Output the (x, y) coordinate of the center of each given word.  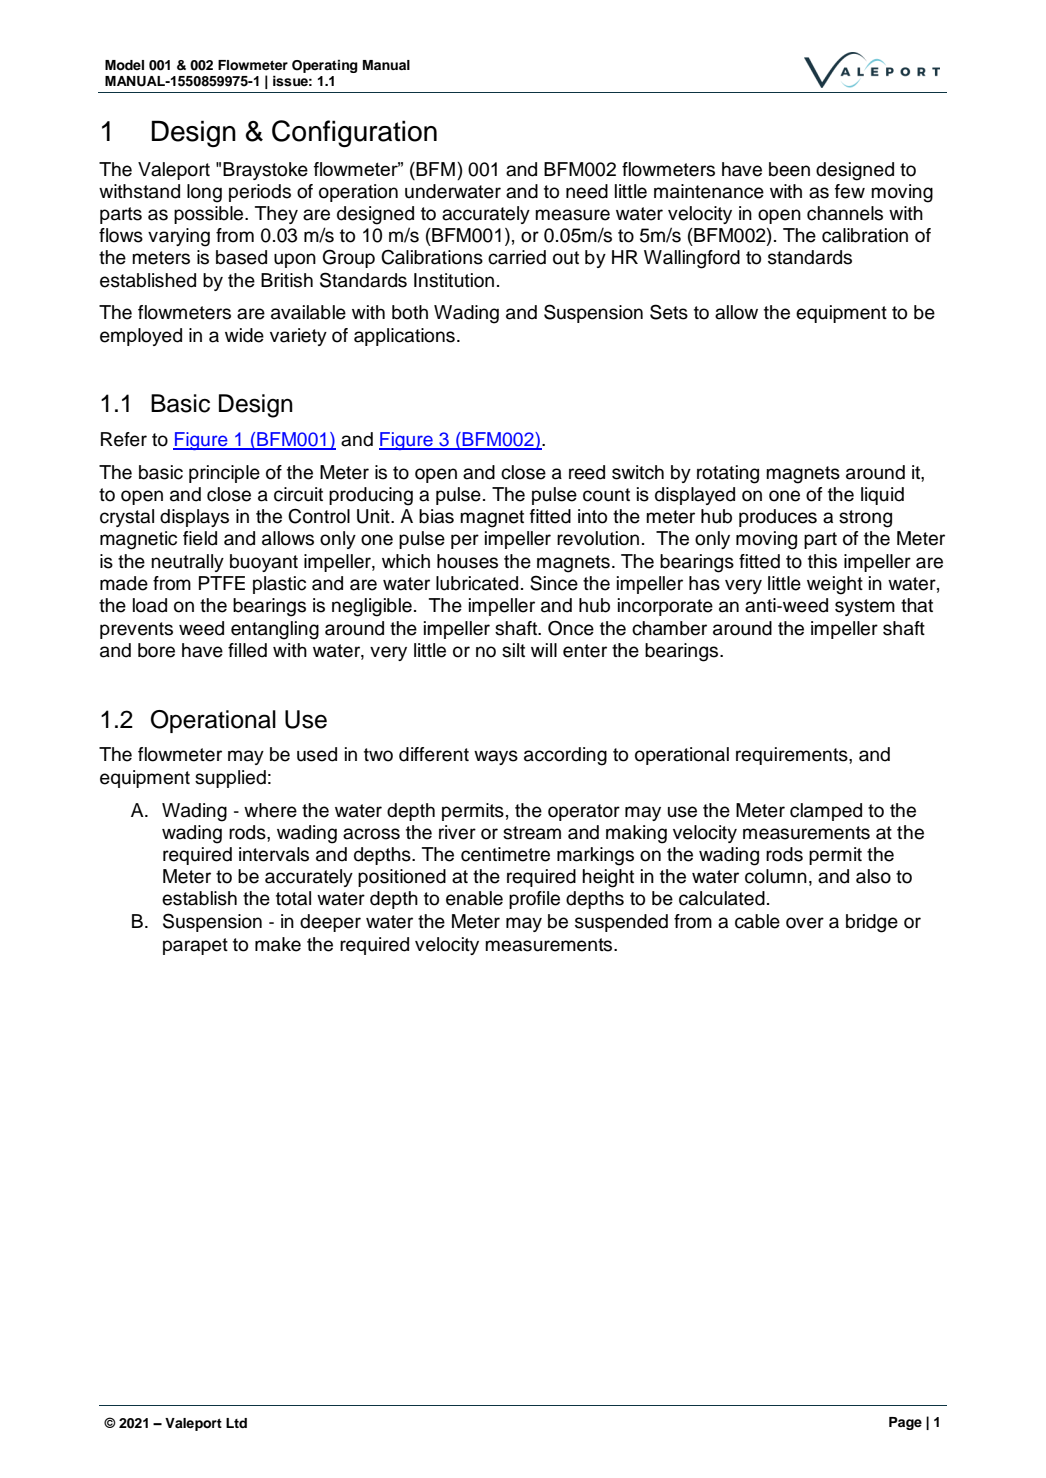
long (204, 193)
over (805, 923)
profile (534, 900)
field (200, 538)
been (789, 169)
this (822, 561)
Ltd (236, 1423)
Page (905, 1423)
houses (467, 561)
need (587, 191)
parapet (195, 946)
